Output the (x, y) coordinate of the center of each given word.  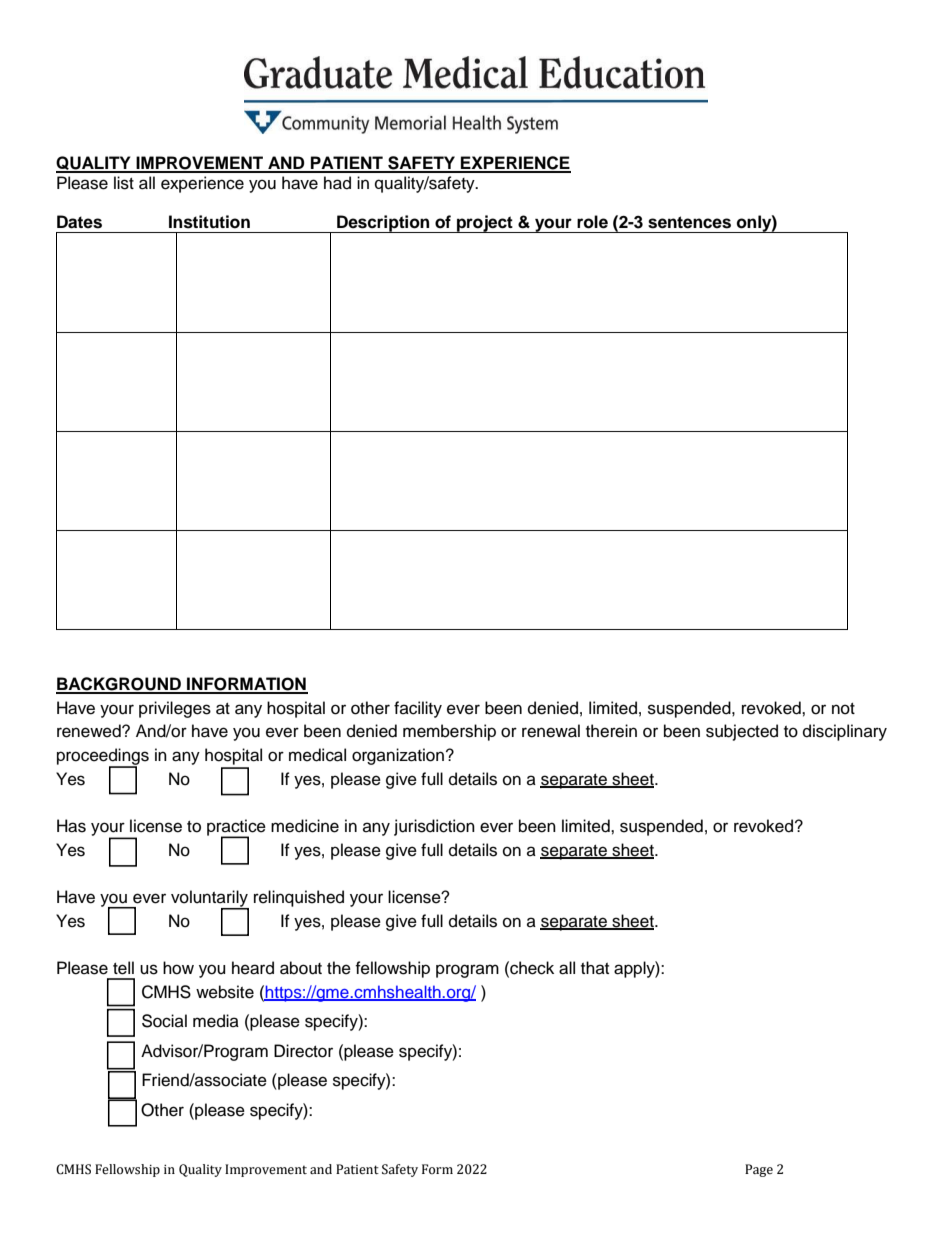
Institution (209, 222)
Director (303, 1051)
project (485, 224)
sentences (689, 222)
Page (759, 1170)
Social (164, 1021)
